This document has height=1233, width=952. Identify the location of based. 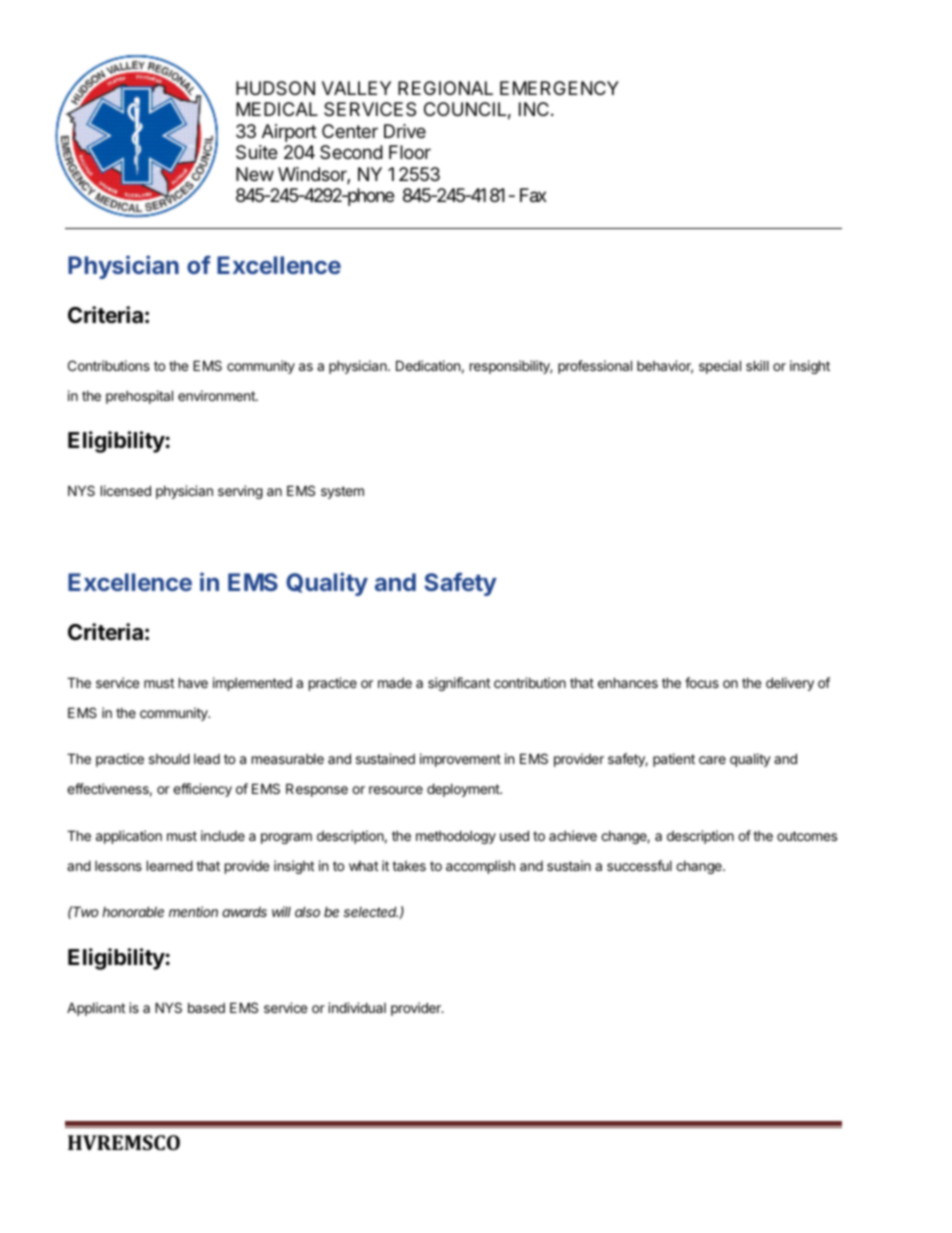
(206, 1008).
